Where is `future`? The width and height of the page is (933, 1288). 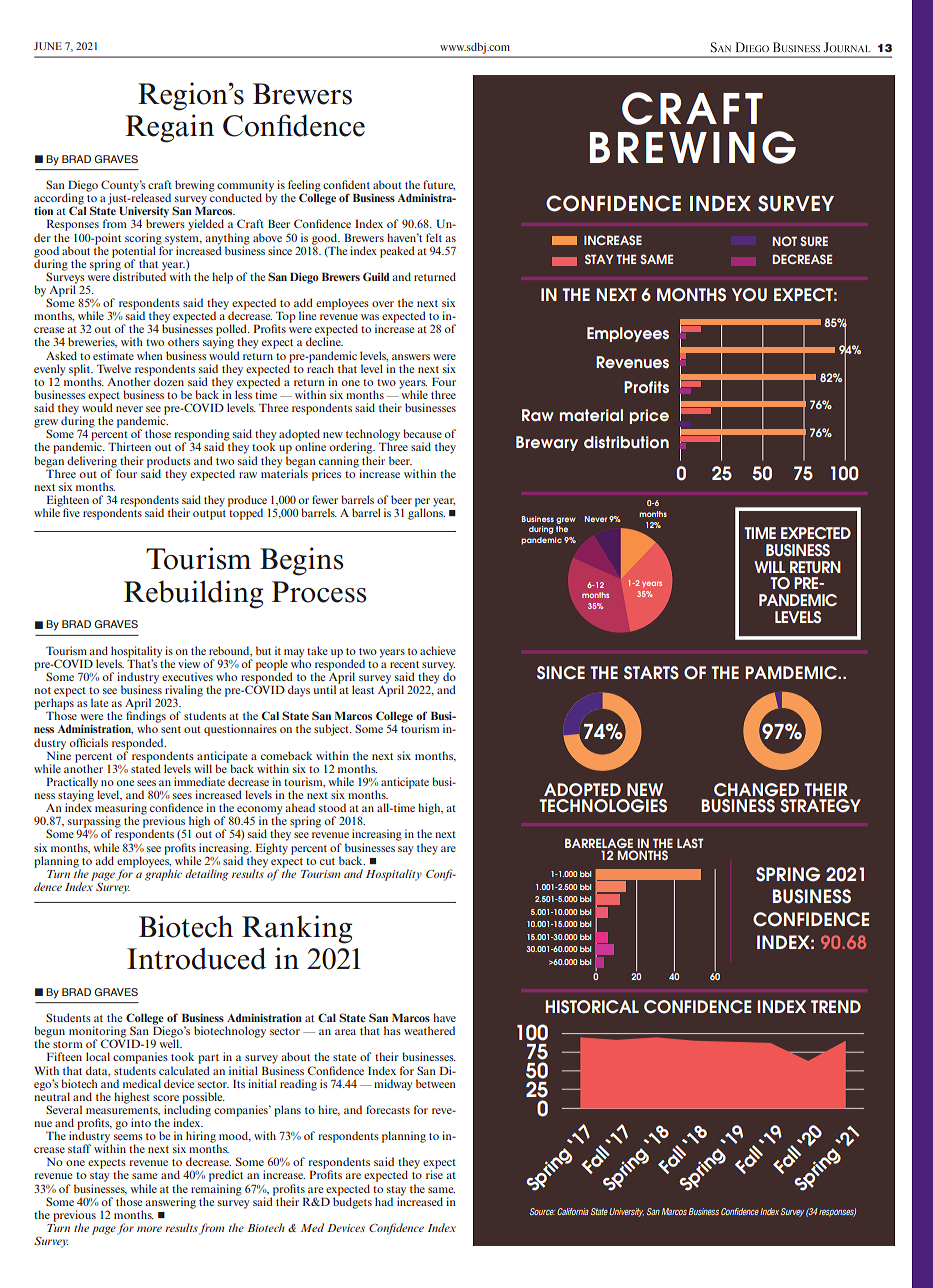 future is located at coordinates (439, 185).
